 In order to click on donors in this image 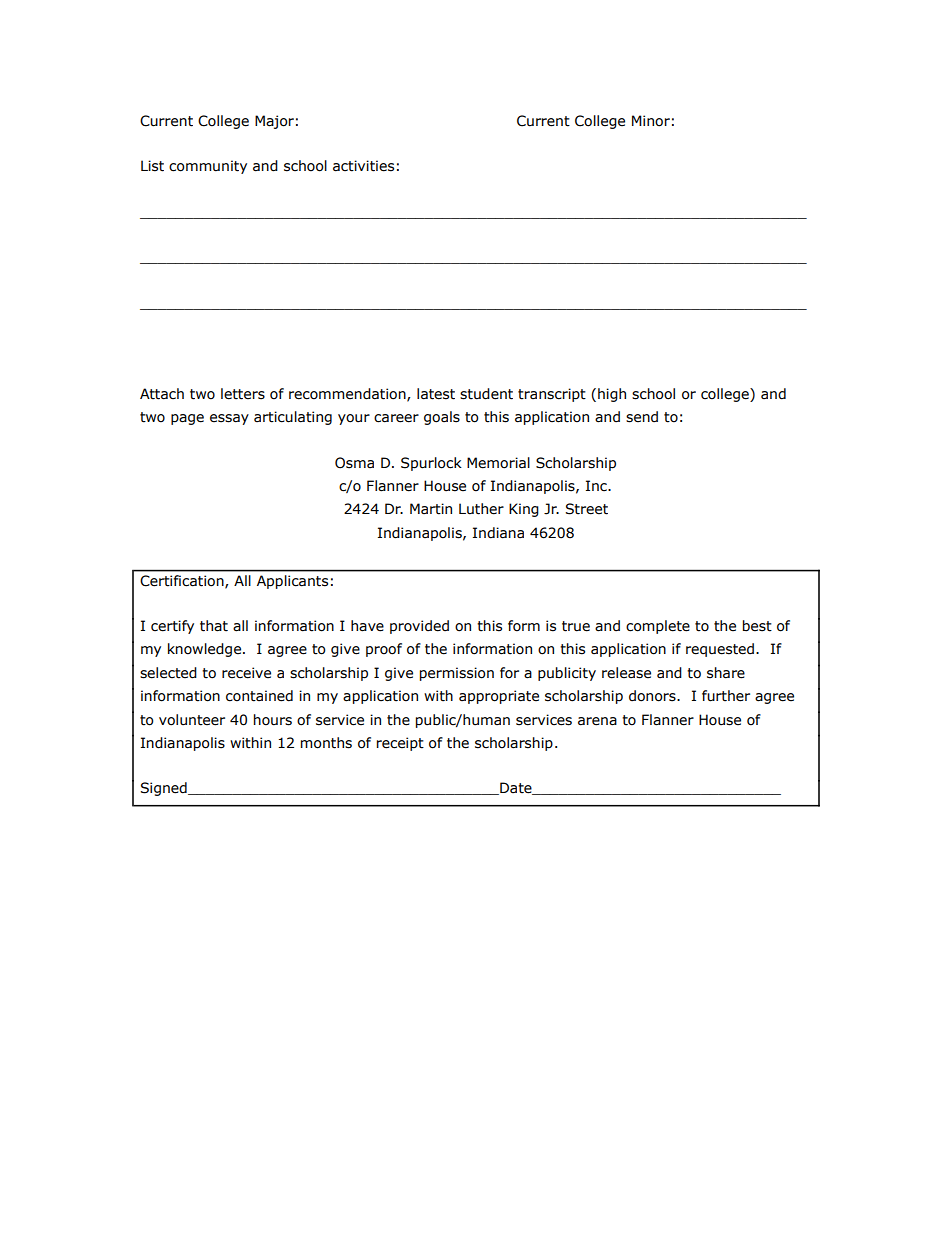, I will do `click(653, 696)`.
